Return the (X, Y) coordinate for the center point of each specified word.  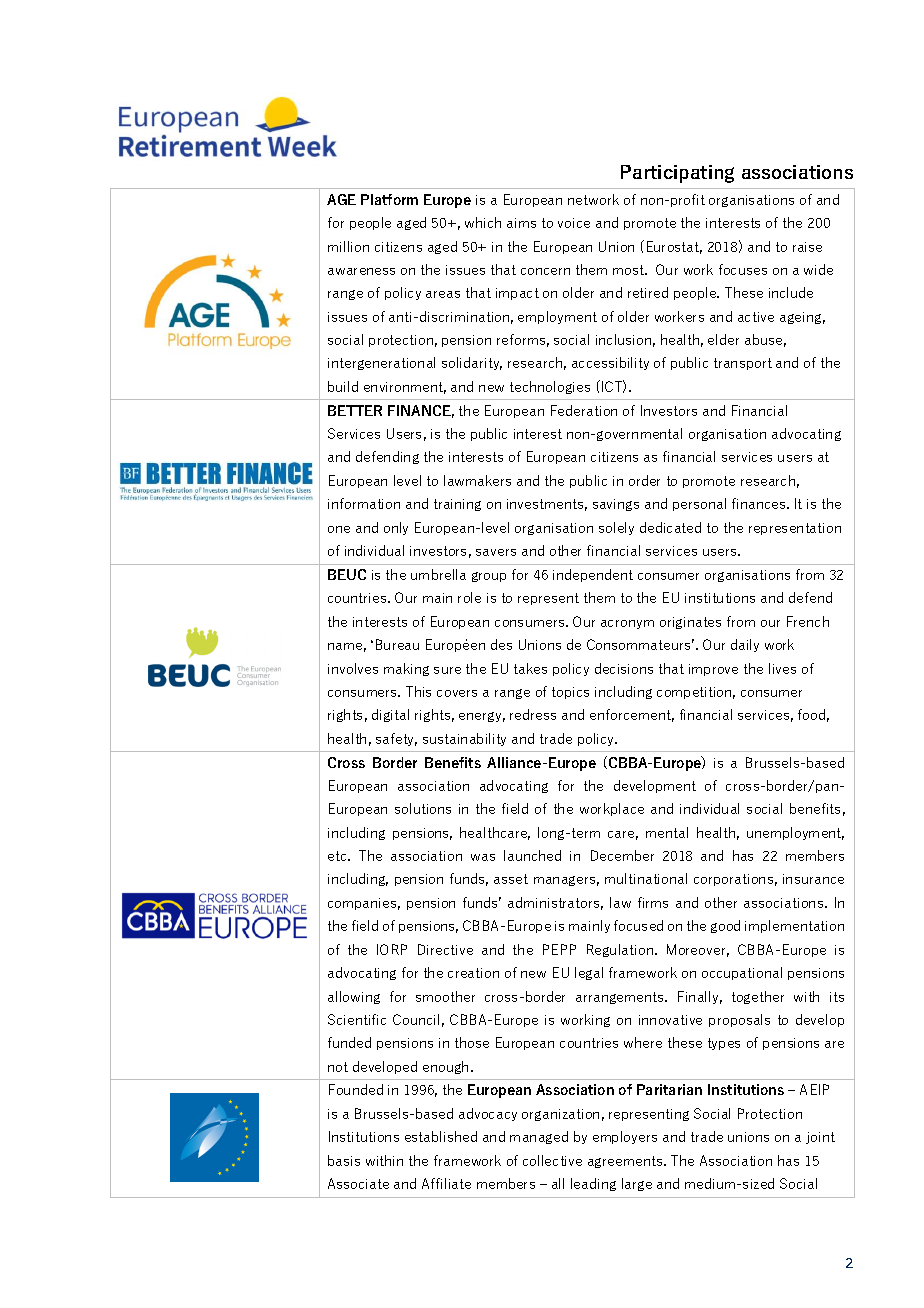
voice (574, 223)
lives (782, 668)
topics (570, 693)
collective (552, 1160)
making (406, 669)
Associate (358, 1183)
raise (807, 247)
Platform (389, 199)
